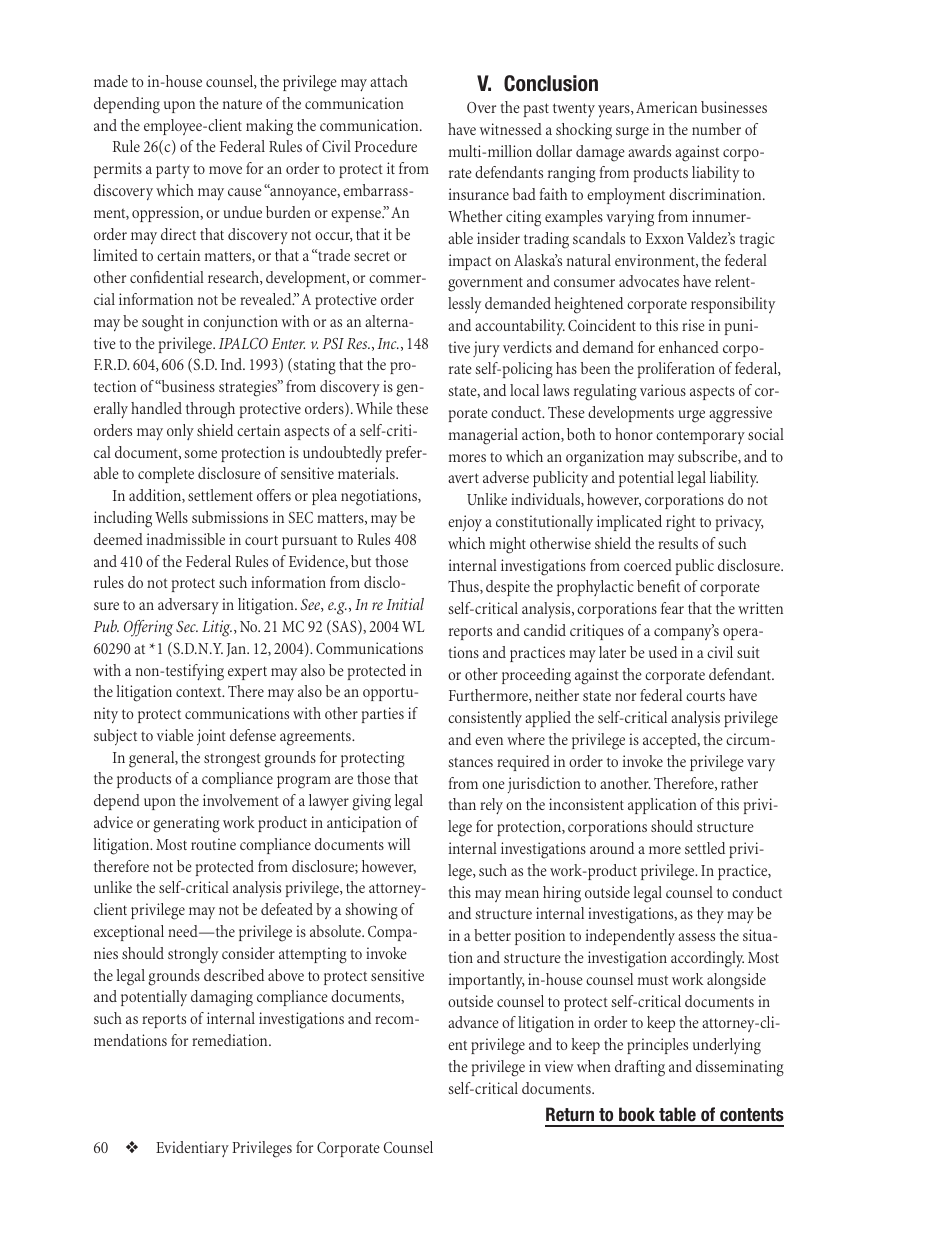 The image size is (952, 1233). I want to click on attach, so click(389, 81).
